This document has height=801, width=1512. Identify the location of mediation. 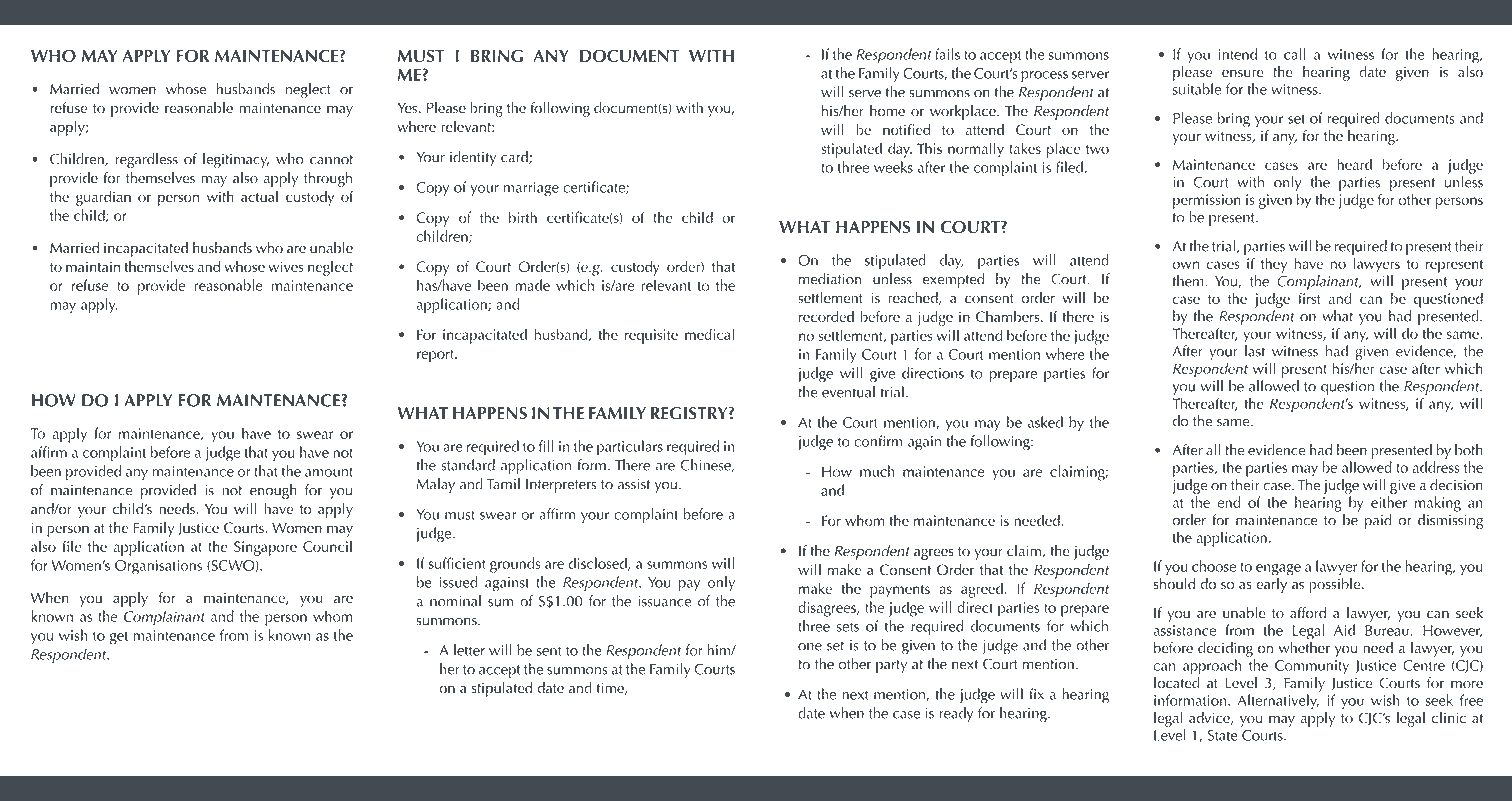
(830, 279).
